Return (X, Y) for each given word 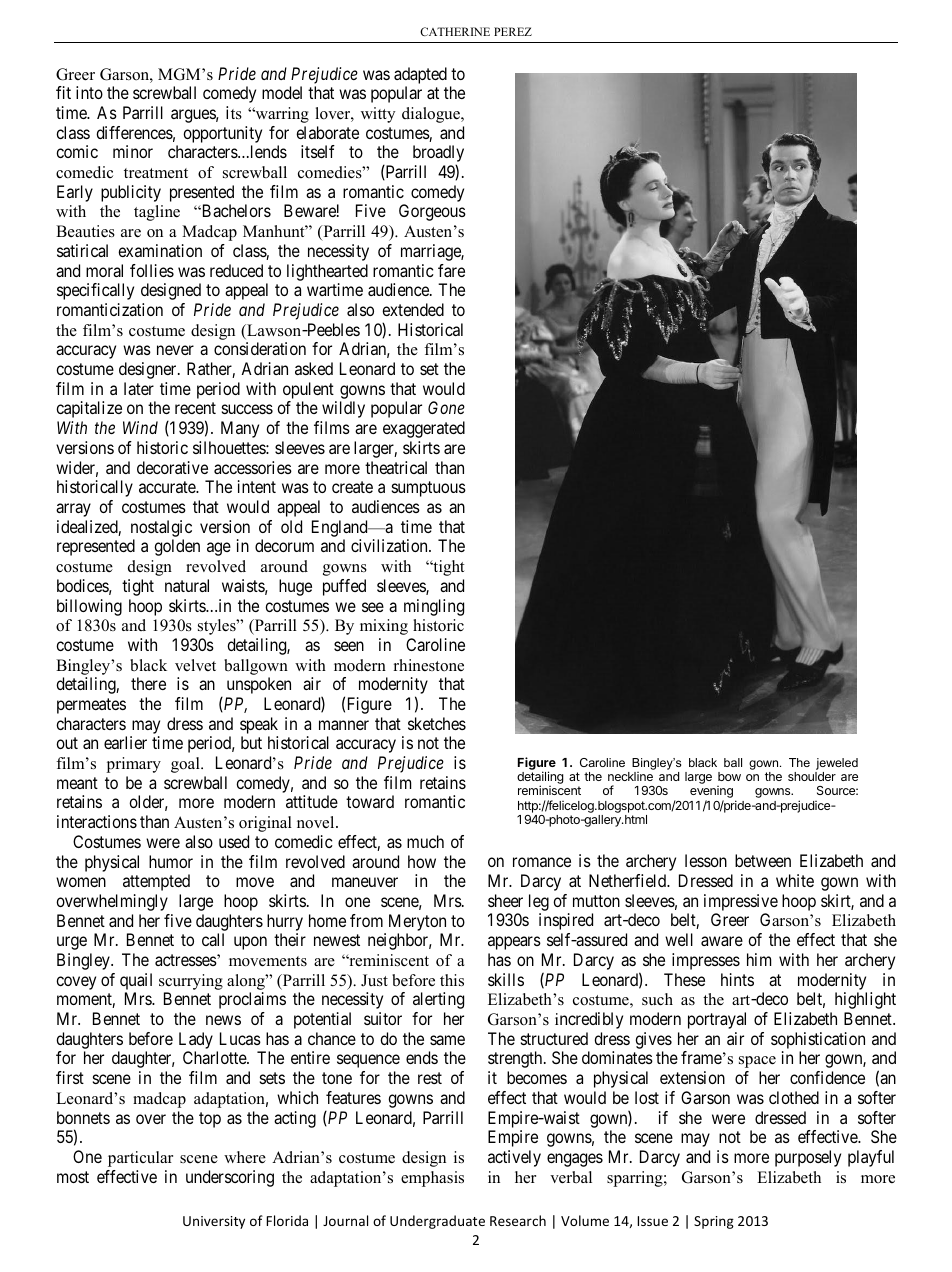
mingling (434, 607)
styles (218, 627)
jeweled (837, 764)
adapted (420, 75)
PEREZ (513, 31)
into (89, 92)
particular (140, 1159)
